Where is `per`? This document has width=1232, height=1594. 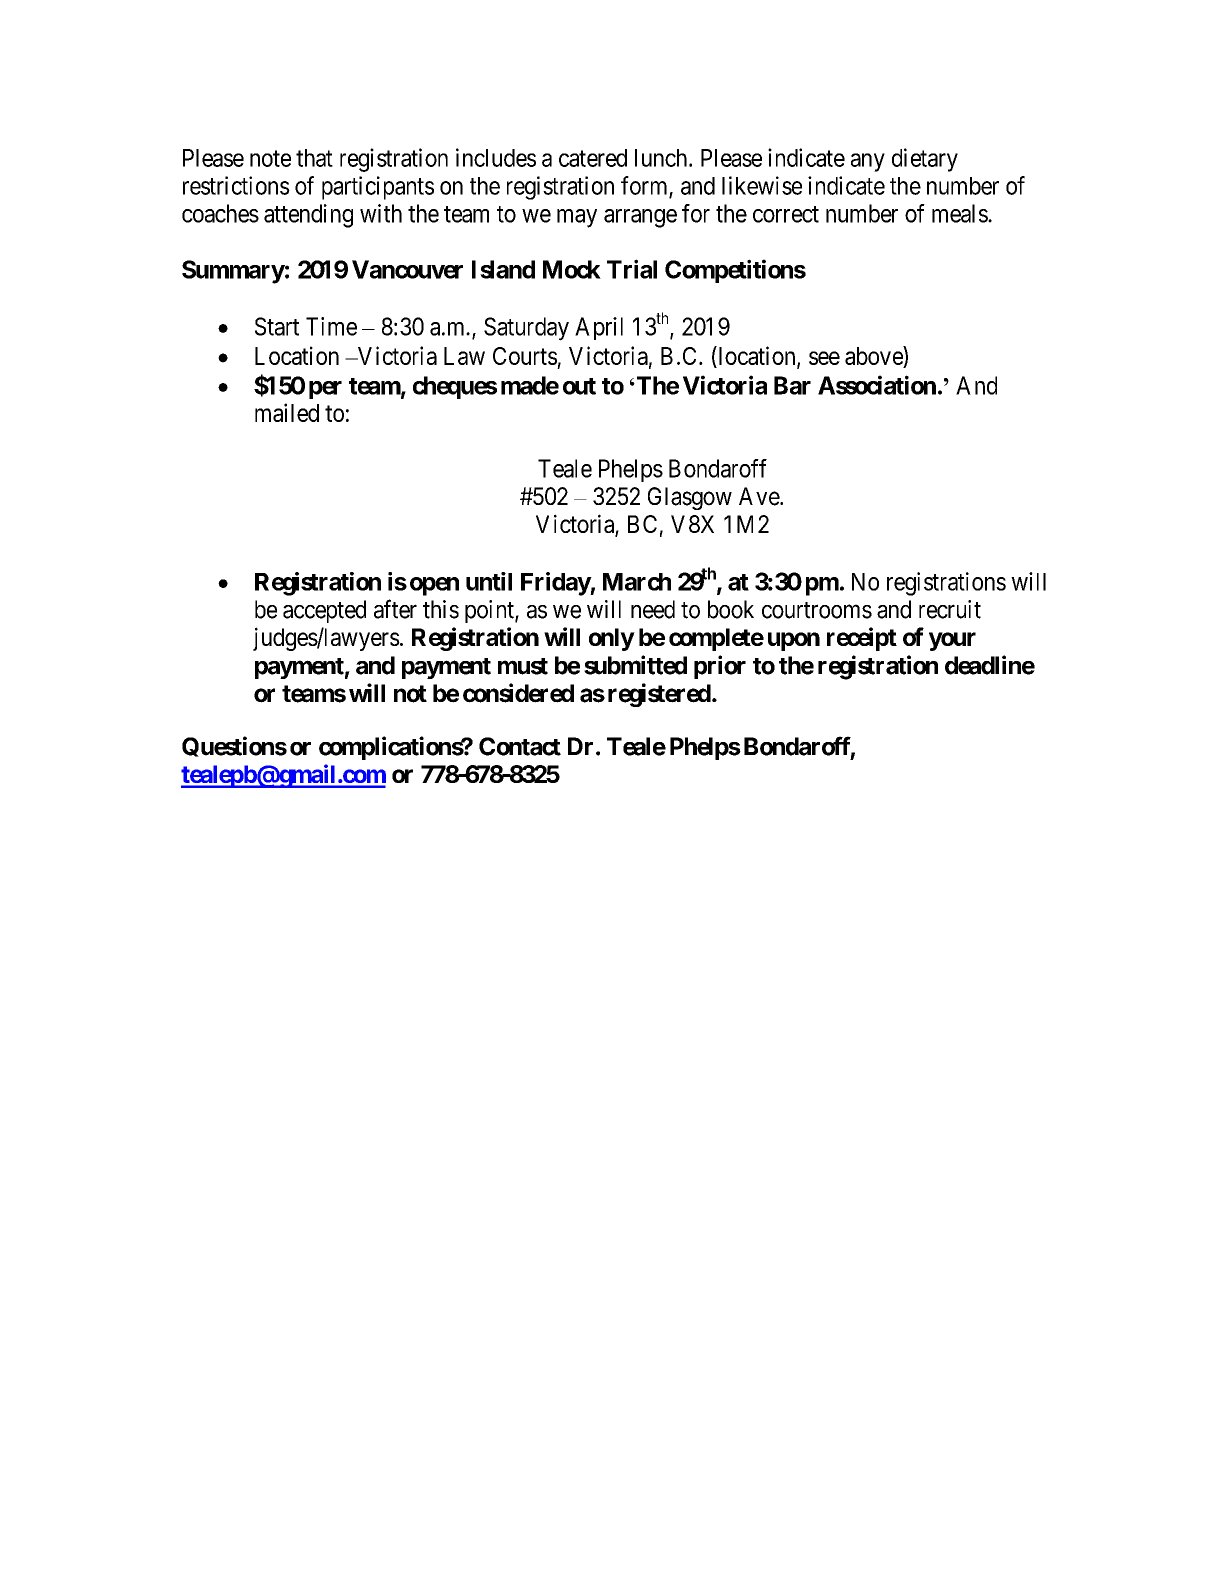
per is located at coordinates (325, 390).
